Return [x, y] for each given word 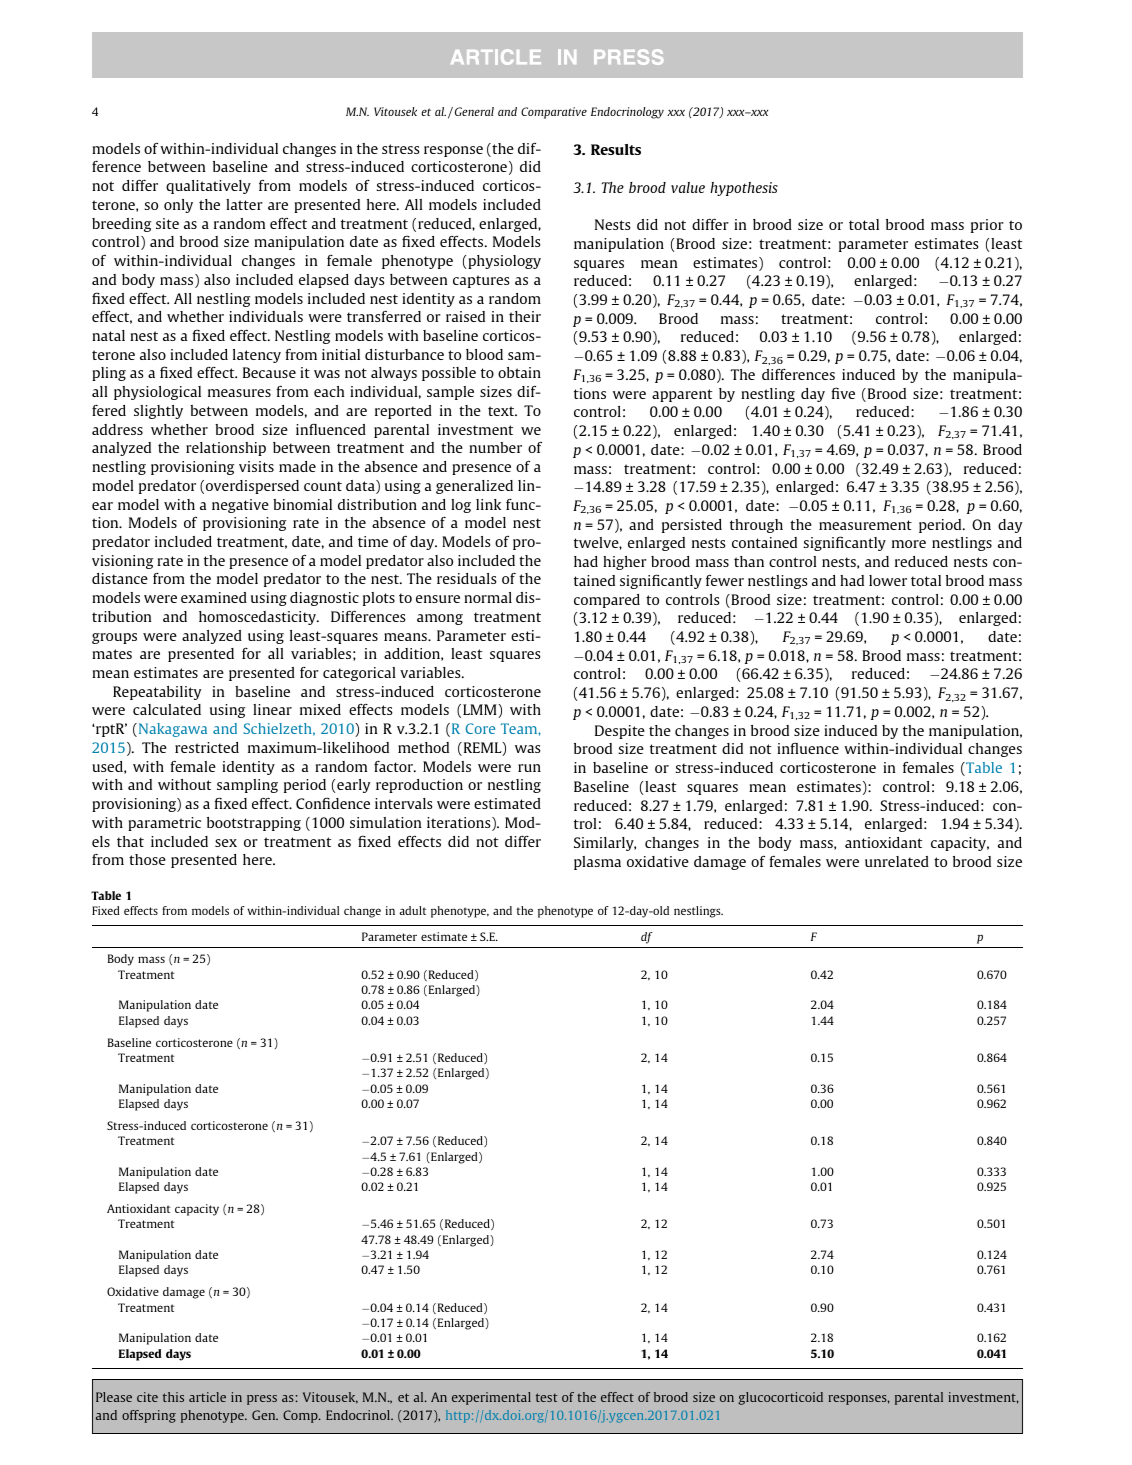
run [529, 768]
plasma [597, 863]
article [207, 1397]
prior [987, 226]
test [547, 1397]
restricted [207, 747]
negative [240, 506]
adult [412, 910]
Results [616, 149]
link [488, 504]
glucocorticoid [780, 1398]
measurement [865, 525]
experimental [491, 1398]
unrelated [897, 861]
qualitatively [208, 187]
